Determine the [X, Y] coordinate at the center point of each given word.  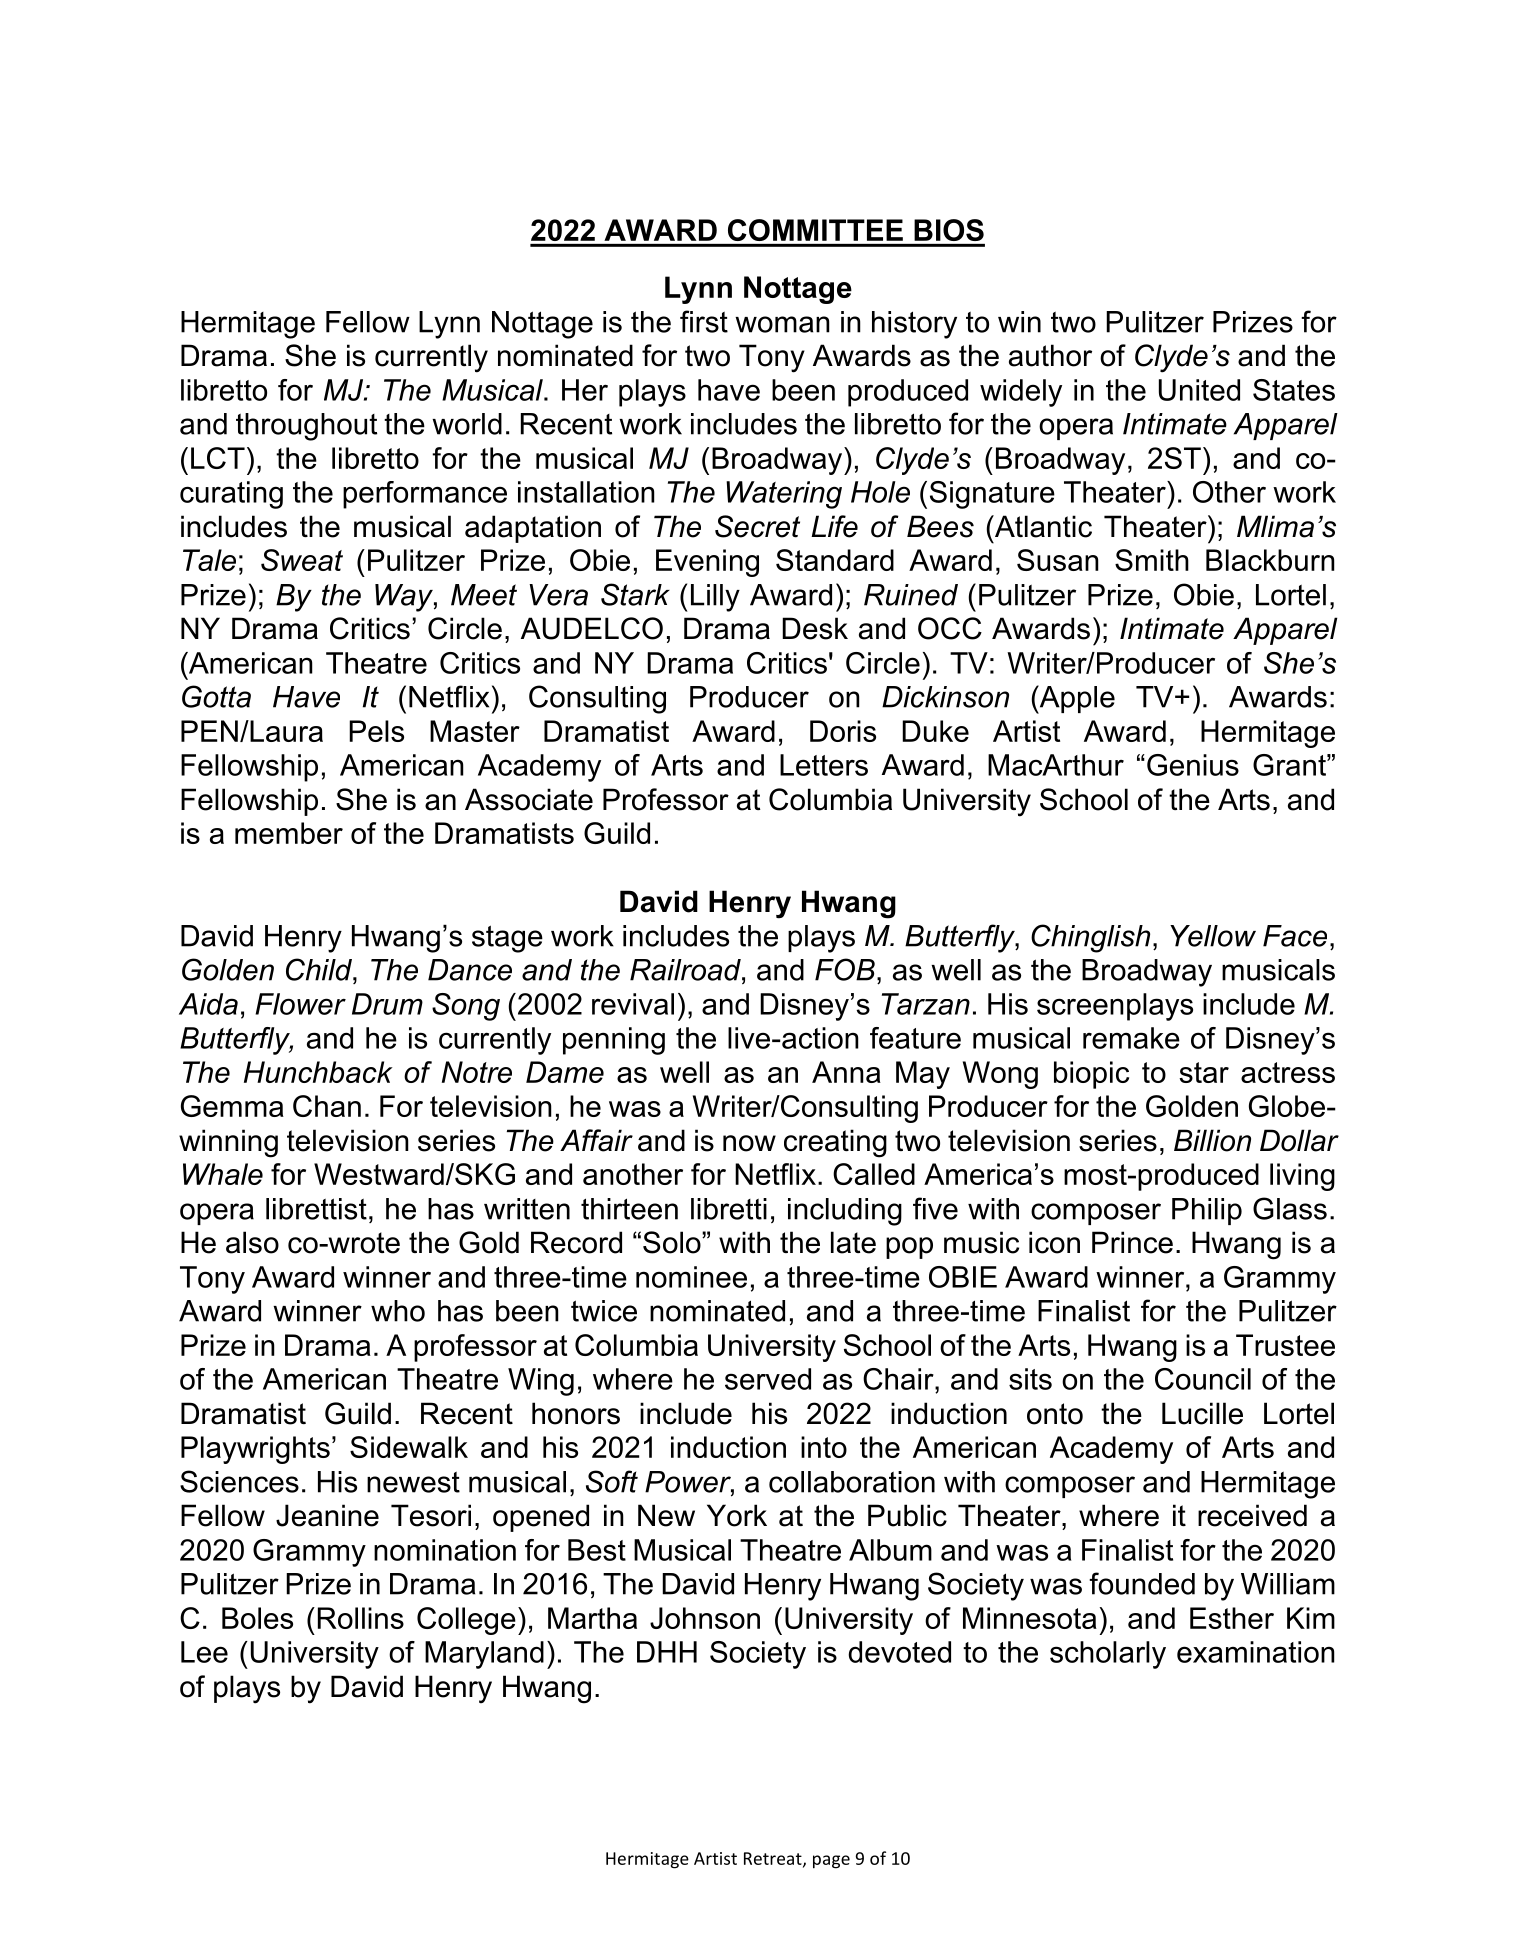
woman [782, 324]
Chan [327, 1106]
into [824, 1447]
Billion [1212, 1140]
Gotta [216, 696]
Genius [1193, 765]
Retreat [774, 1859]
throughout [306, 427]
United [1199, 390]
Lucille [1202, 1413]
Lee [204, 1652]
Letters [824, 765]
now [749, 1143]
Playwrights [255, 1450]
